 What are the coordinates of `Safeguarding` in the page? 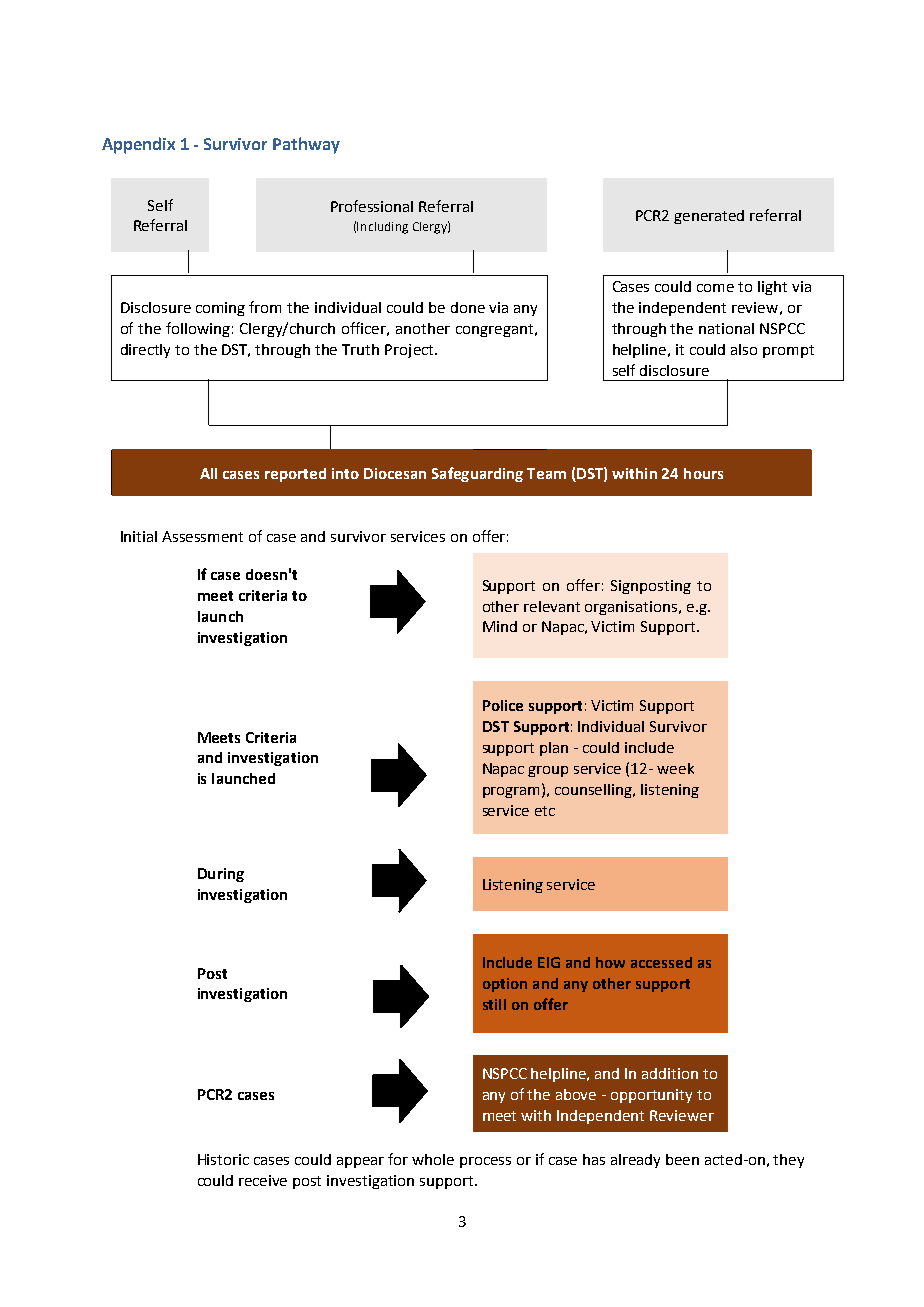 It's located at (477, 474).
